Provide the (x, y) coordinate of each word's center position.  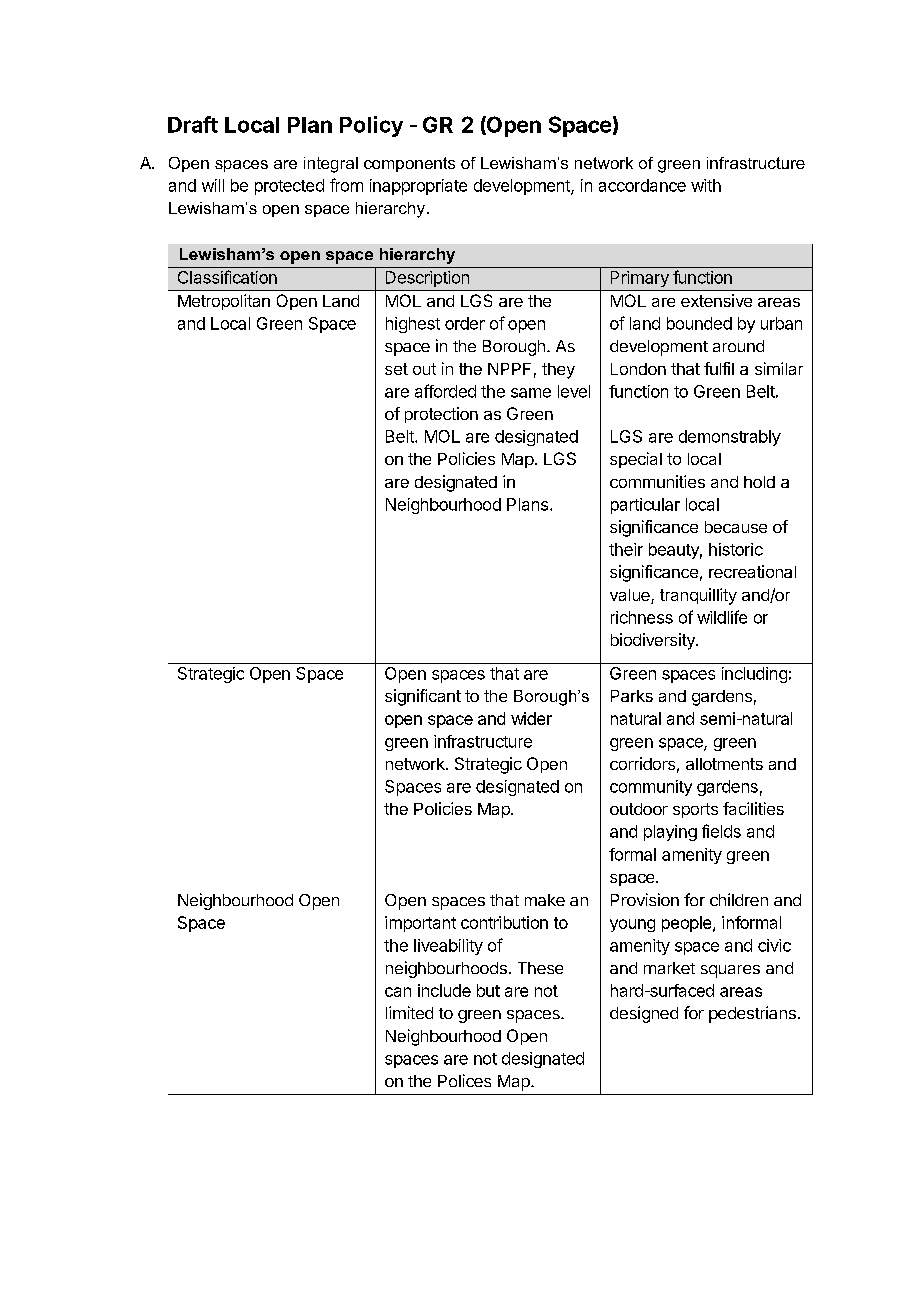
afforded (445, 391)
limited (409, 1012)
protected (289, 187)
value (631, 596)
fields (721, 831)
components (409, 164)
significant (423, 697)
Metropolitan (224, 302)
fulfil (719, 368)
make (545, 900)
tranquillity (698, 596)
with (706, 185)
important (420, 924)
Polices (464, 1080)
